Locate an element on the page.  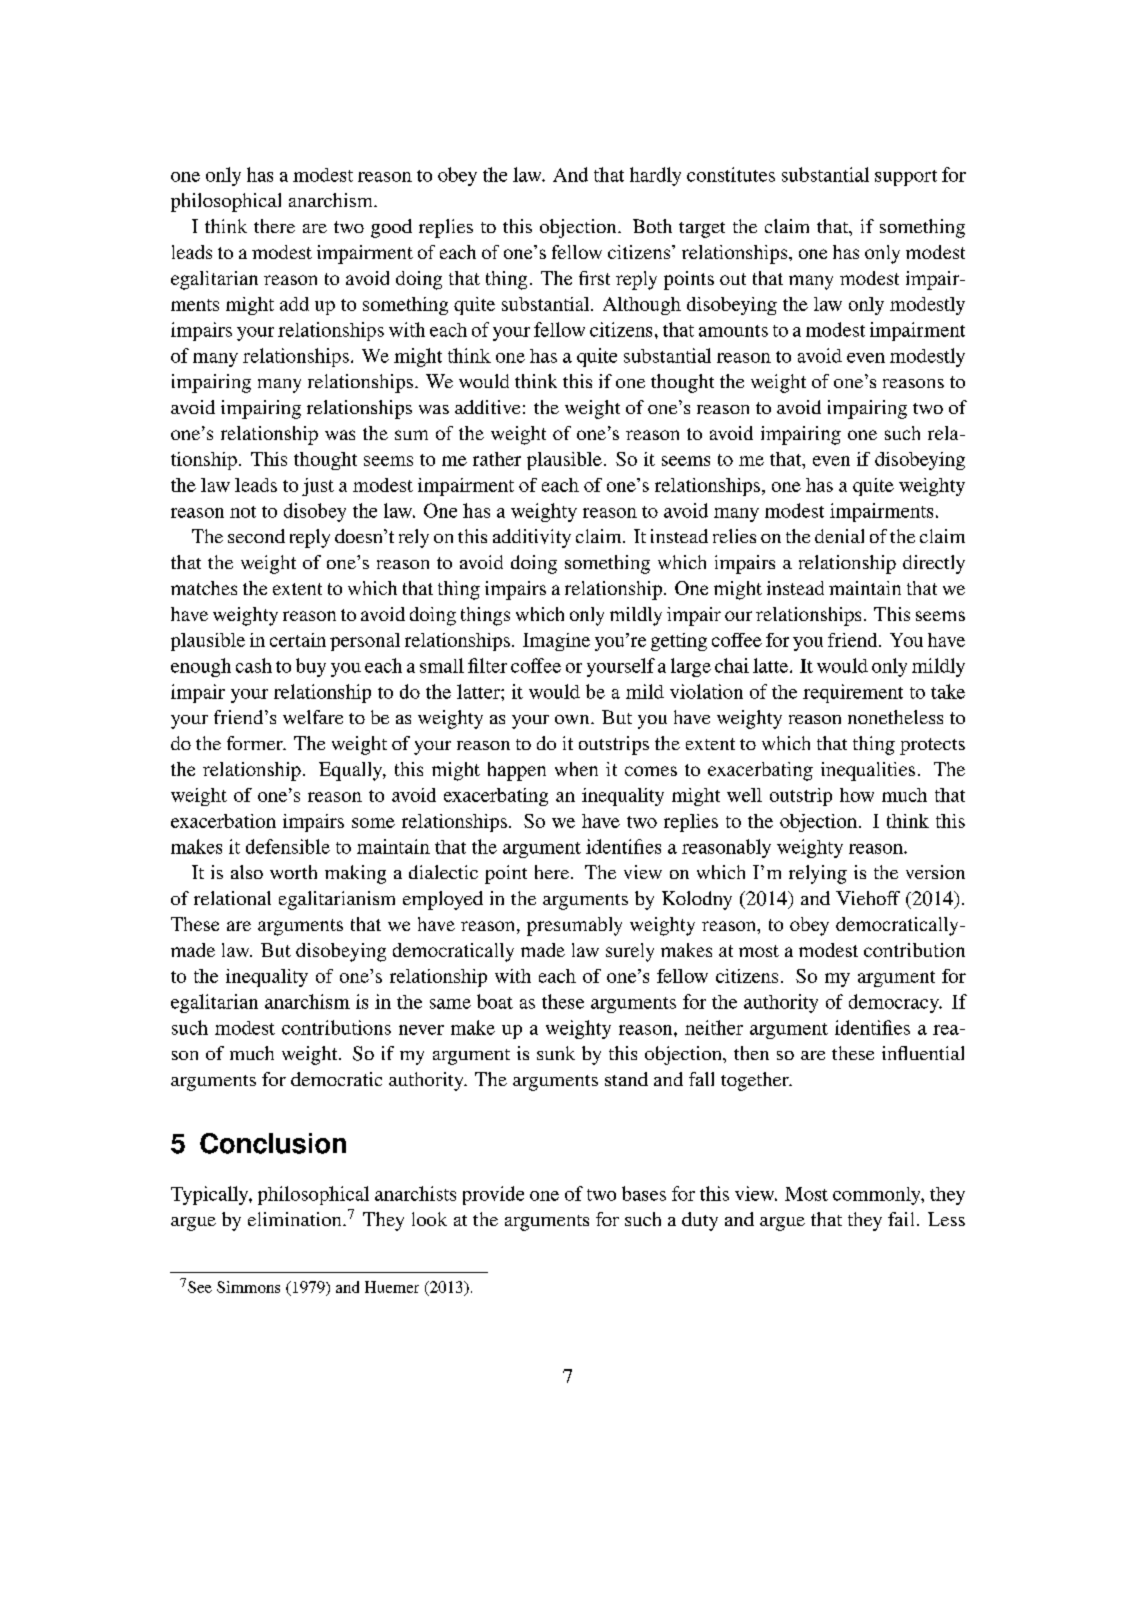
Simmons is located at coordinates (248, 1287).
